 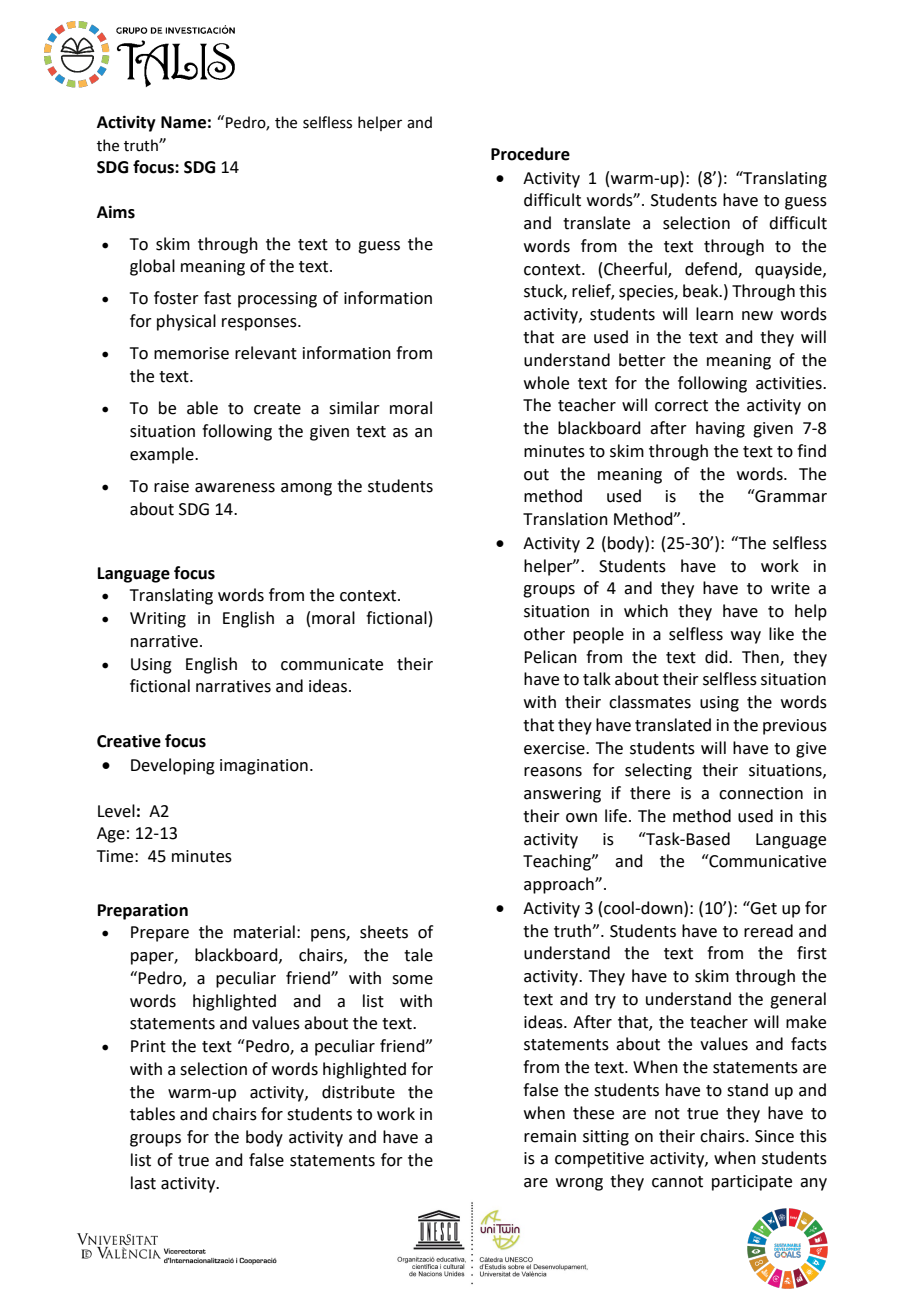 I want to click on participate, so click(x=752, y=1183).
